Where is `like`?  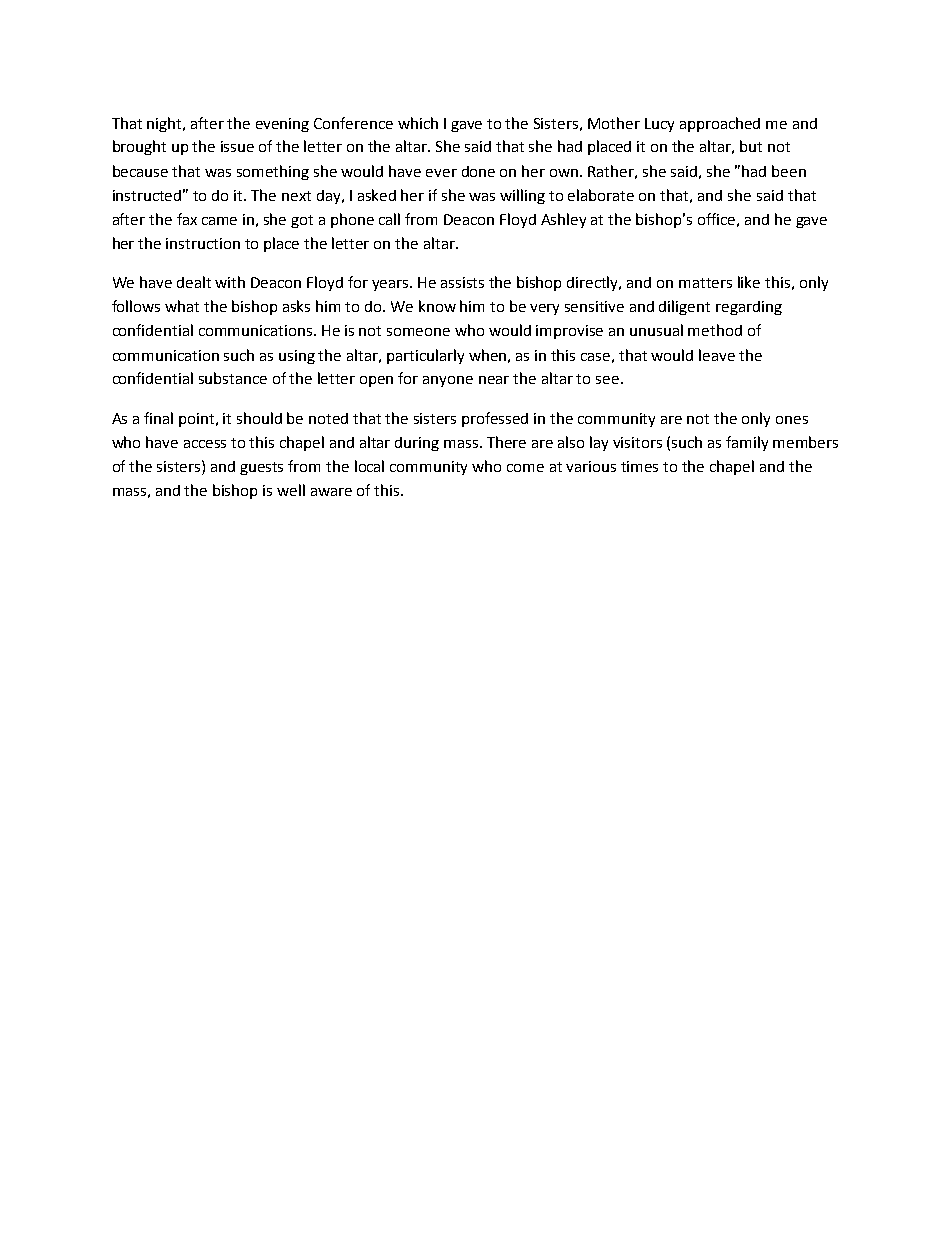
like is located at coordinates (749, 282).
